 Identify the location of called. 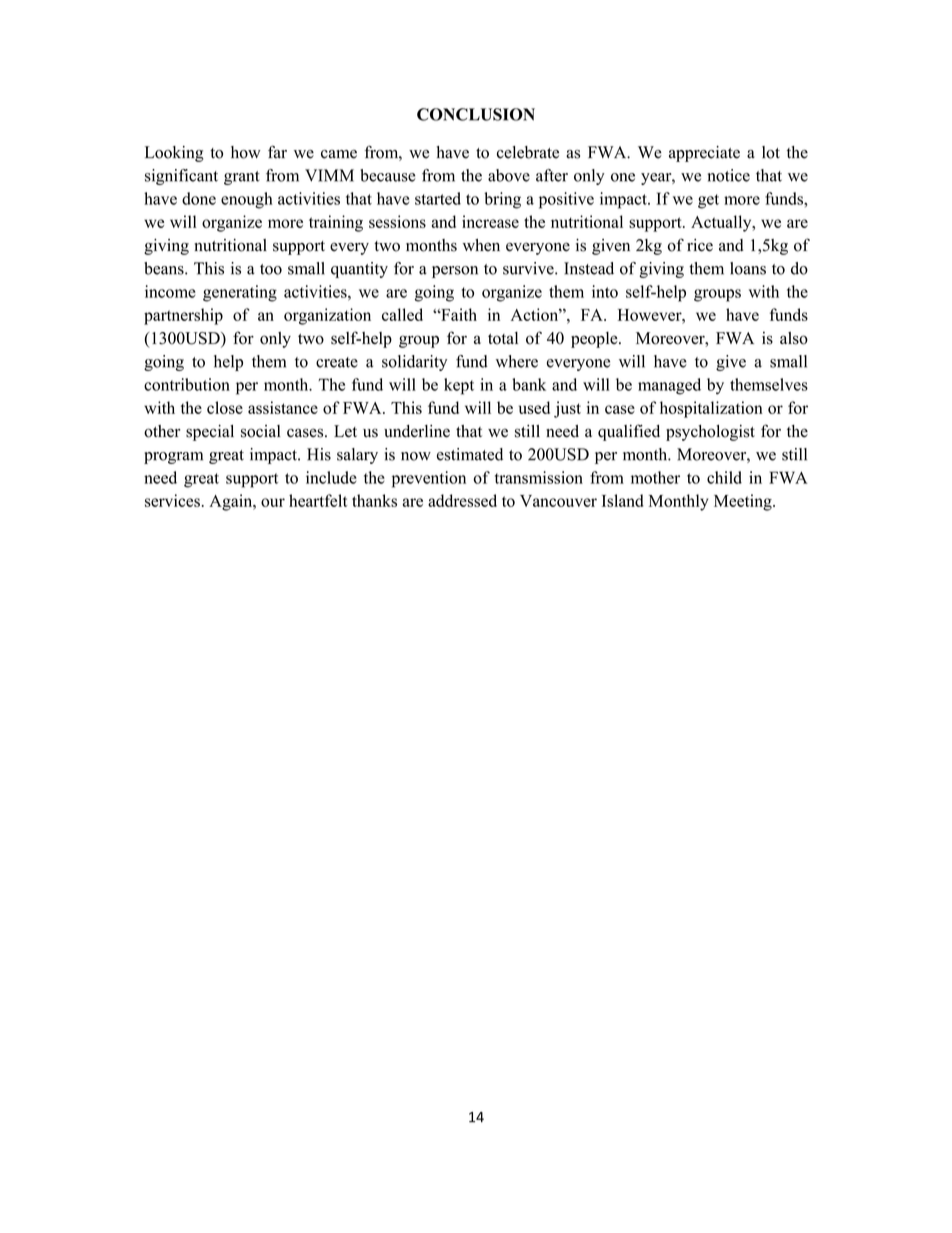
(402, 314).
